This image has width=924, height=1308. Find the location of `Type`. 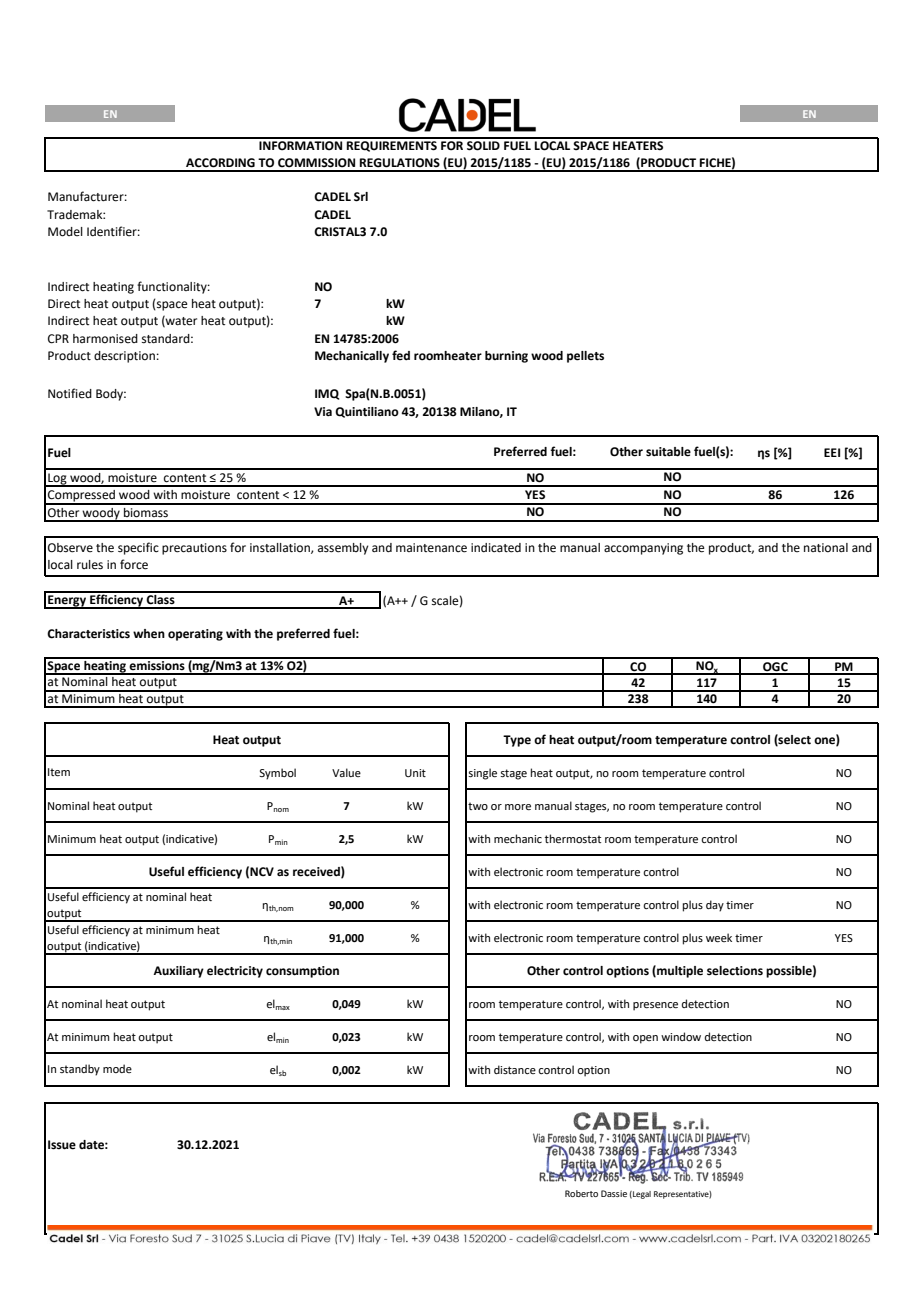

Type is located at coordinates (517, 741).
